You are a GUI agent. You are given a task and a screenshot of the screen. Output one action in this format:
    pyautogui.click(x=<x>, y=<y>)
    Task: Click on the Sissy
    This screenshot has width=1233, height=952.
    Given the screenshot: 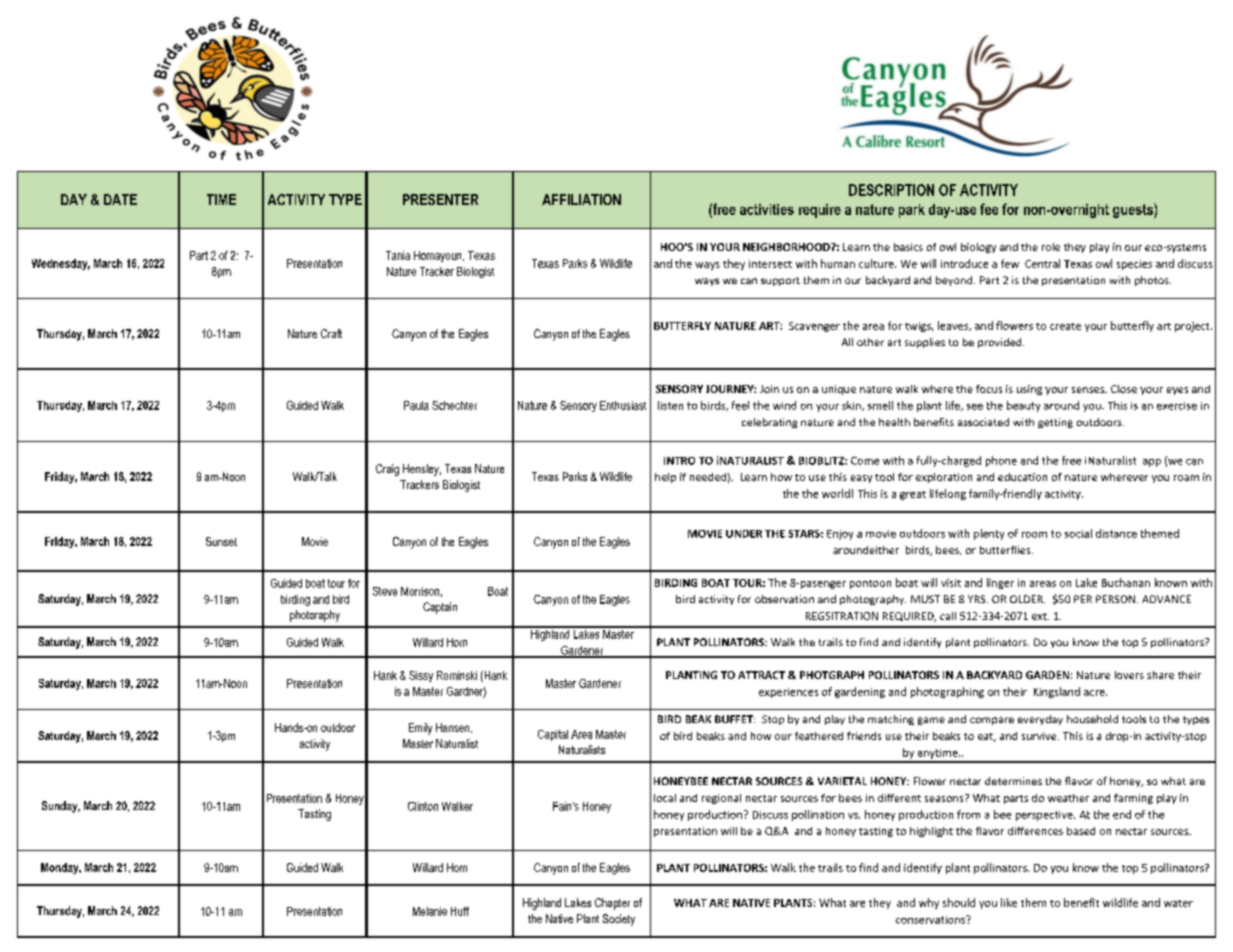 What is the action you would take?
    pyautogui.click(x=421, y=676)
